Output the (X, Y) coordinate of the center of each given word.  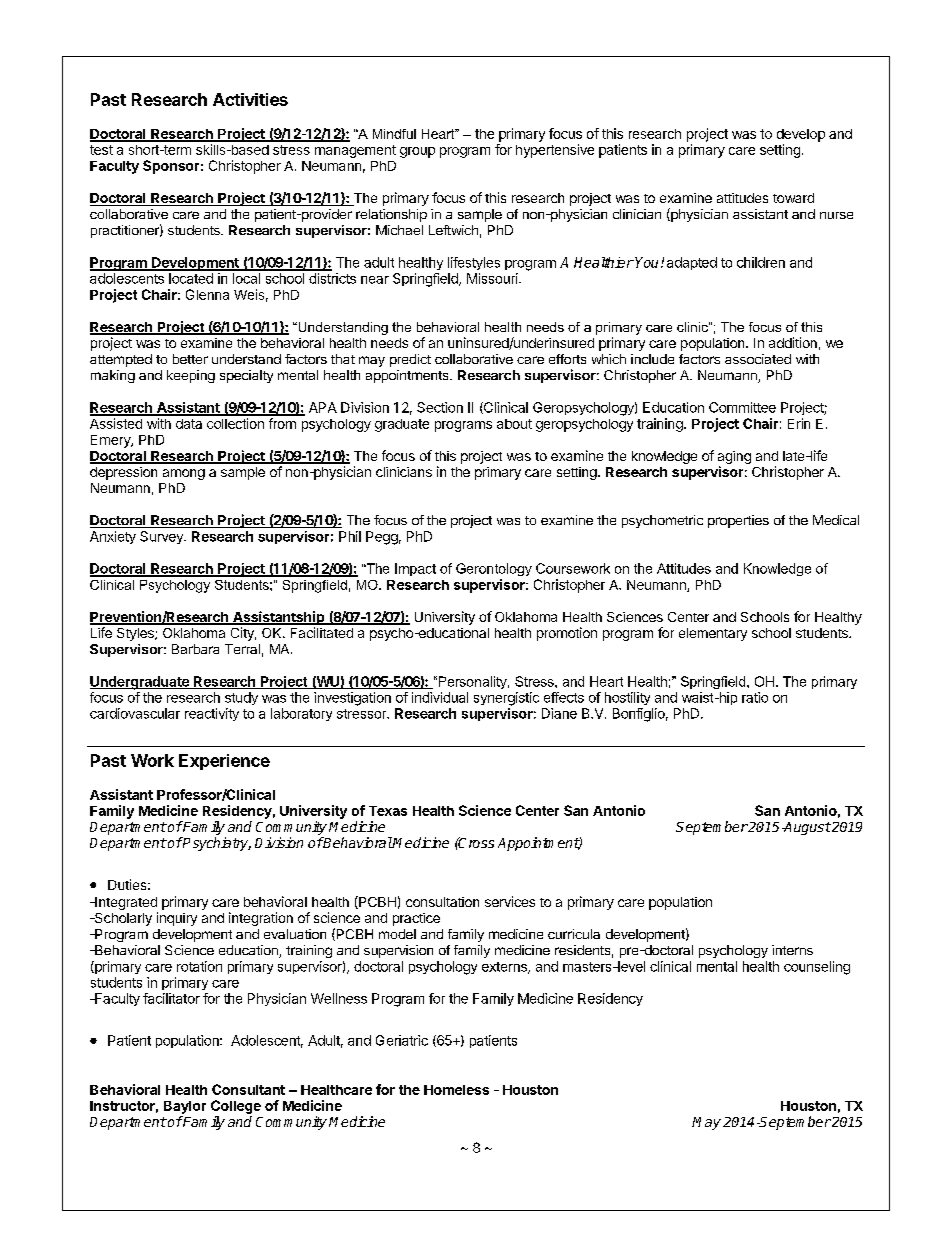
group (417, 152)
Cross (475, 842)
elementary (713, 634)
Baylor (185, 1107)
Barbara (195, 649)
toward (793, 198)
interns (792, 950)
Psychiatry (216, 844)
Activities (250, 99)
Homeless (456, 1090)
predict (410, 360)
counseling (817, 968)
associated (758, 359)
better (190, 359)
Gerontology (494, 569)
